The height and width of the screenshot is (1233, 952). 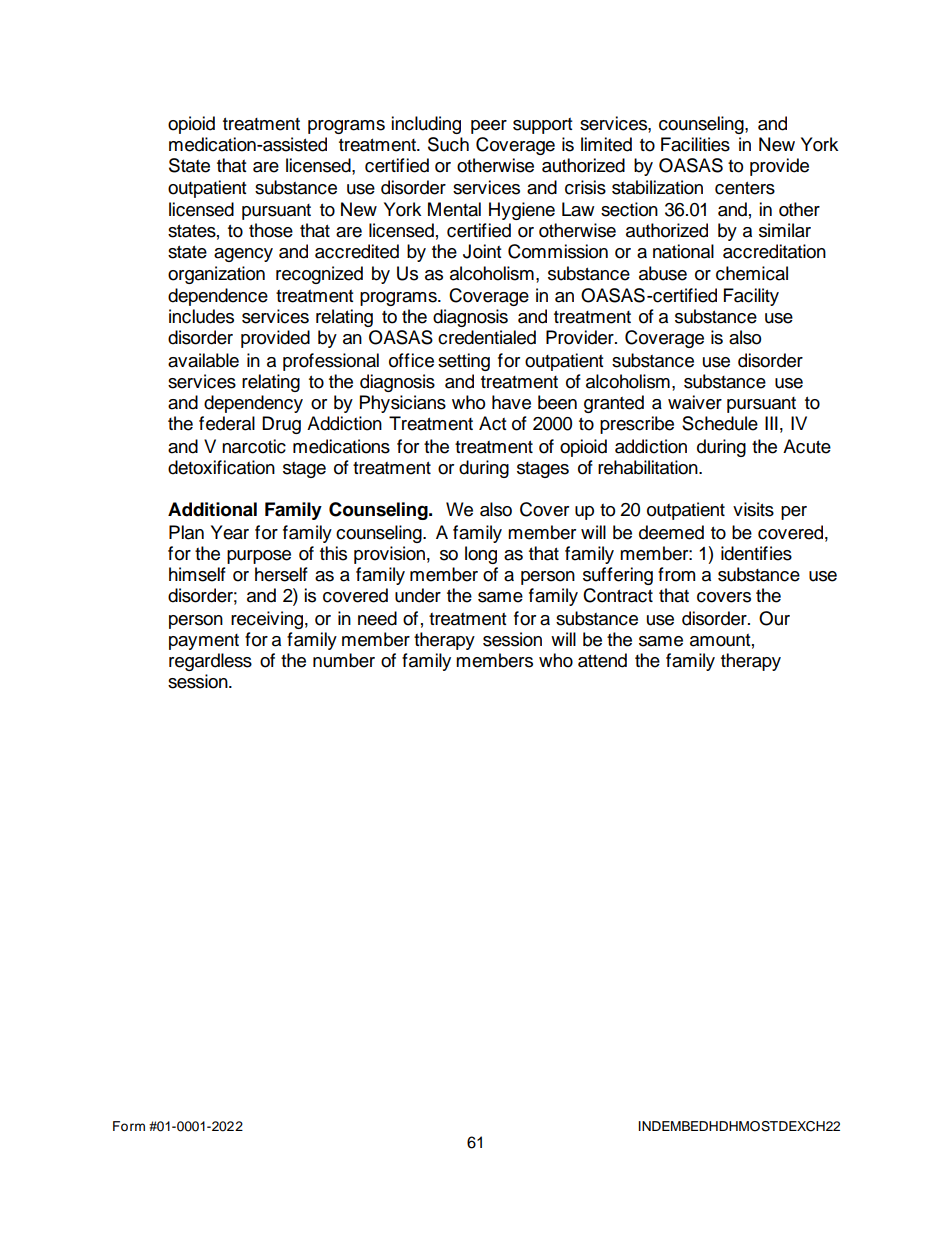 I want to click on Year, so click(x=230, y=532).
